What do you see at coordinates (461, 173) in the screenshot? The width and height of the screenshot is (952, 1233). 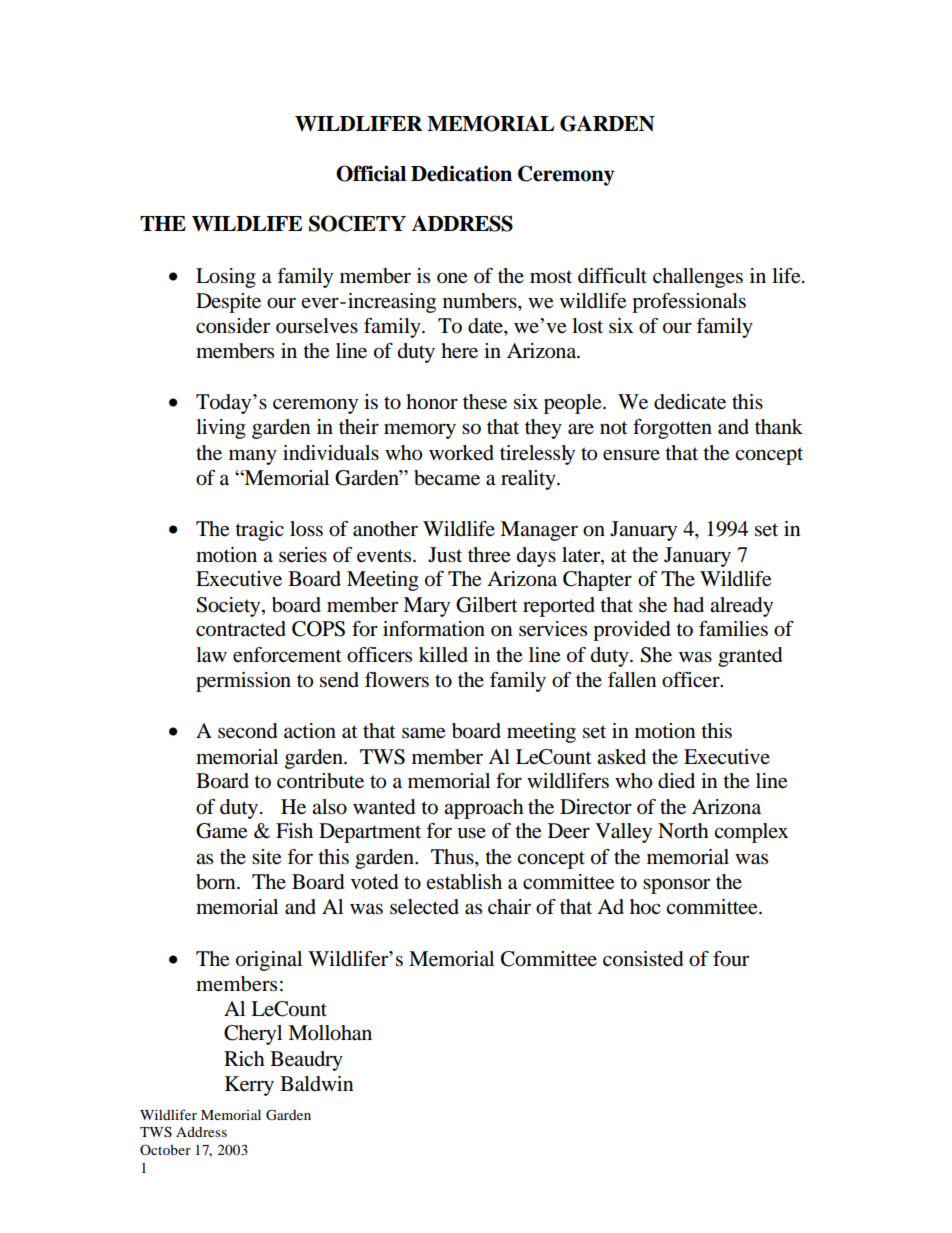 I see `Dedication` at bounding box center [461, 173].
